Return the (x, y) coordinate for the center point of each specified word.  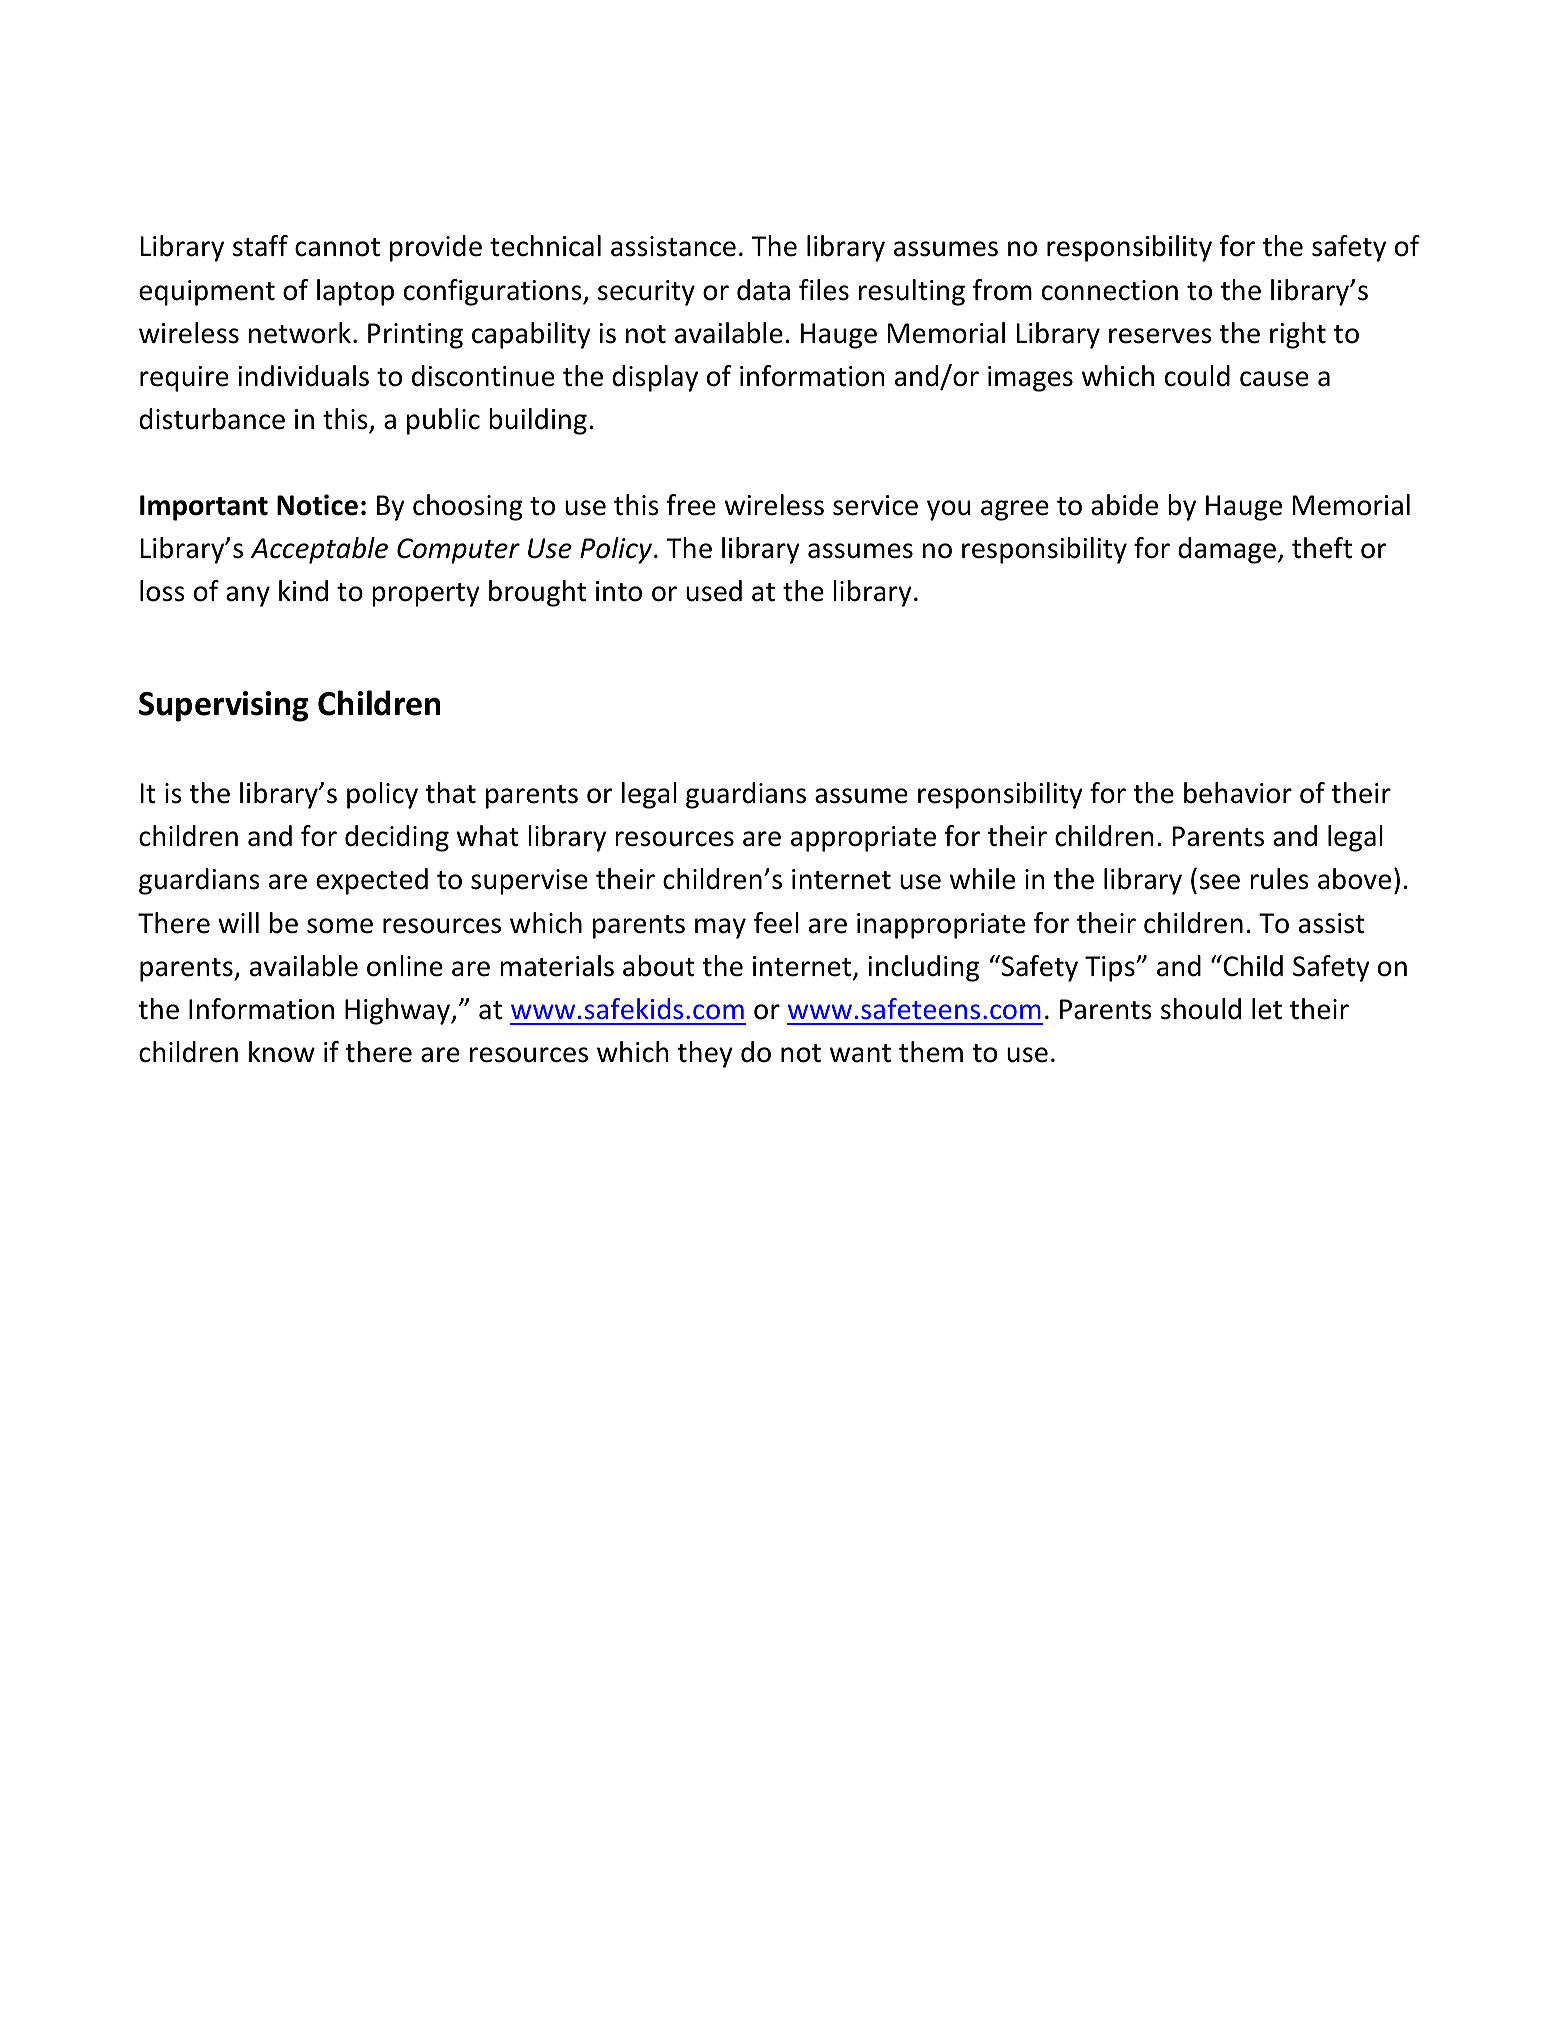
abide (1124, 505)
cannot (337, 247)
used (714, 591)
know (282, 1052)
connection (1110, 290)
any (248, 596)
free (691, 505)
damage (1227, 550)
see (1220, 882)
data (763, 290)
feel (776, 923)
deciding (397, 838)
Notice (317, 505)
